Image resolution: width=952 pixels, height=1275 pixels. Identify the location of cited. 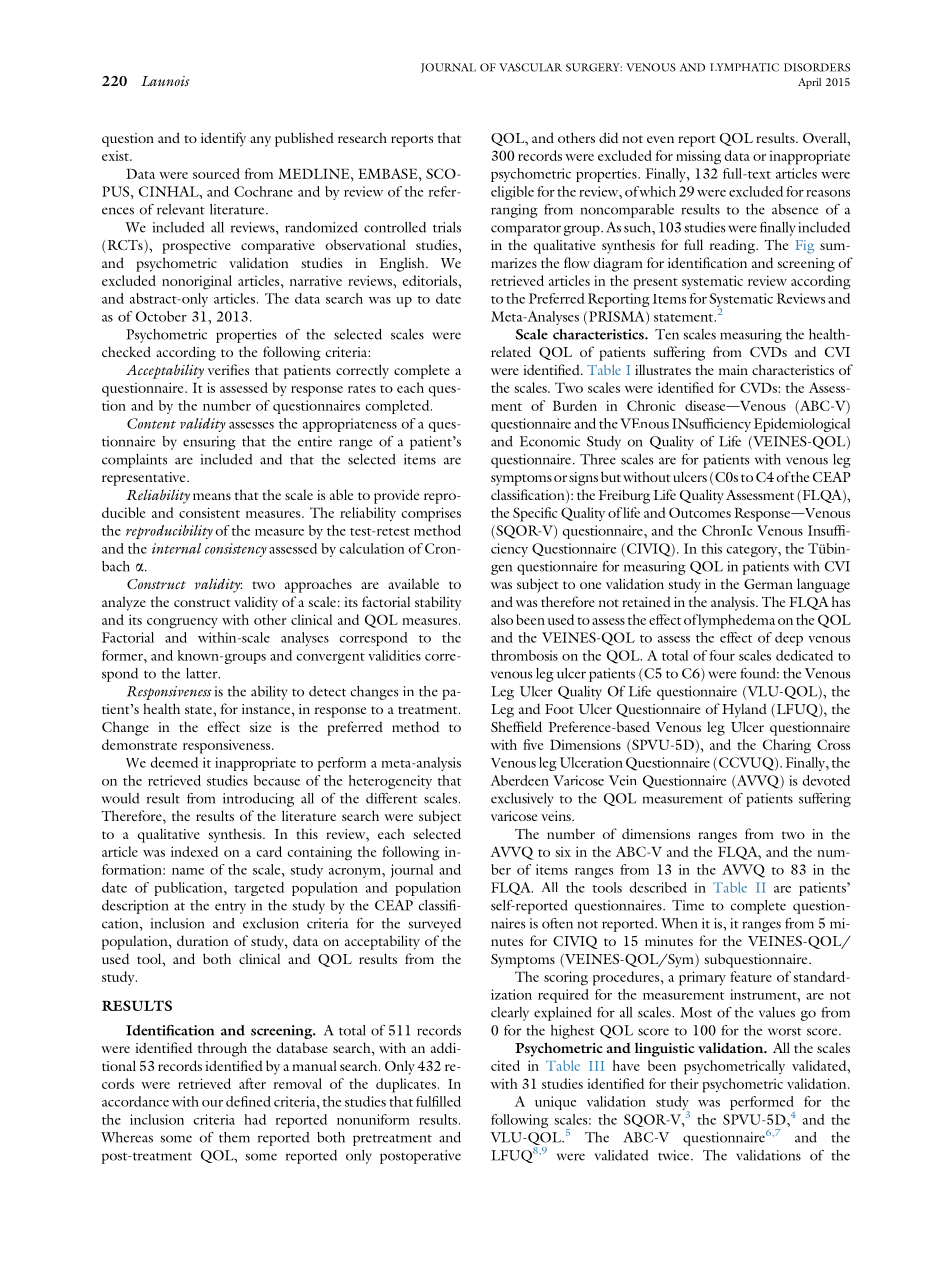
(505, 1065).
